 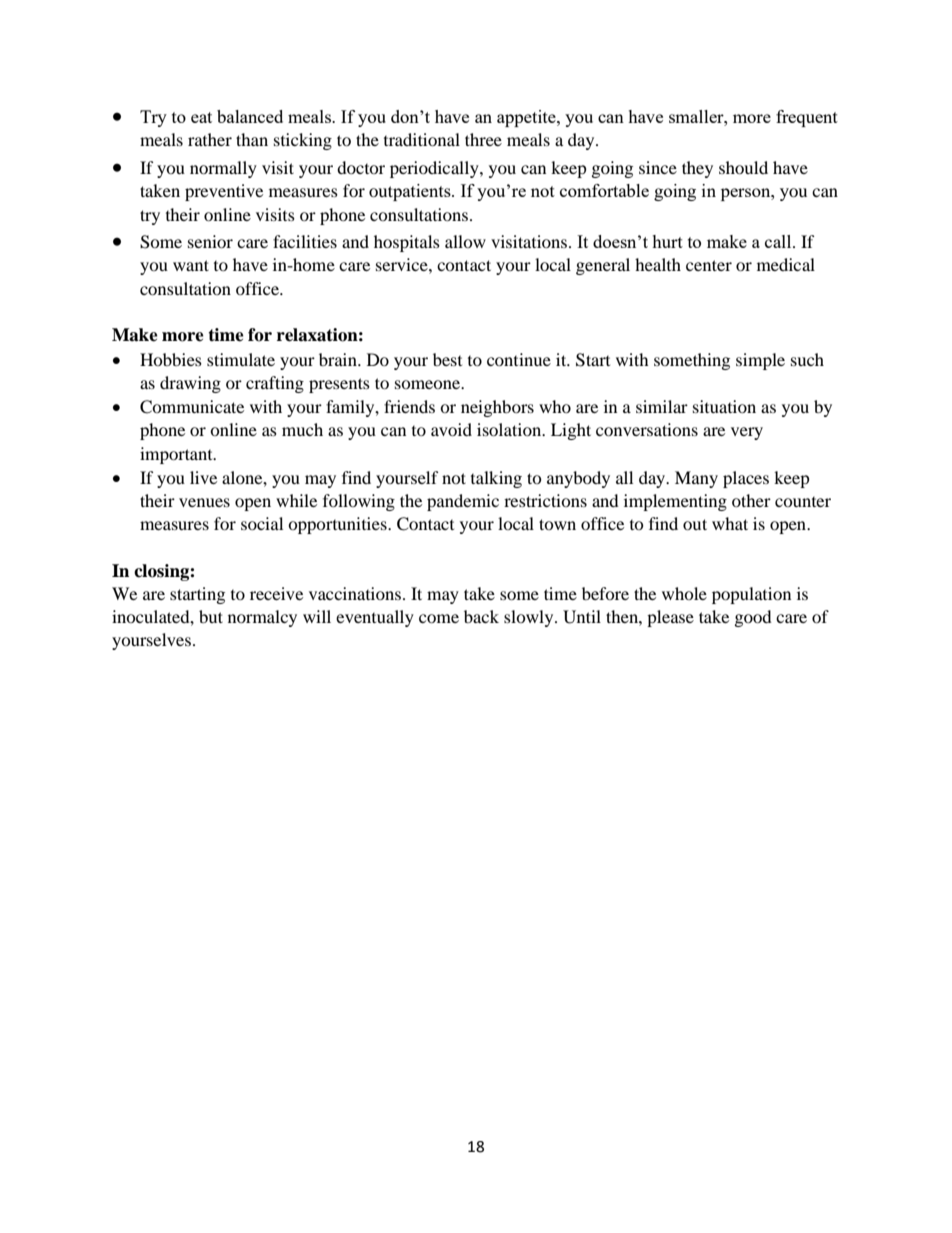 I want to click on population, so click(x=751, y=595).
